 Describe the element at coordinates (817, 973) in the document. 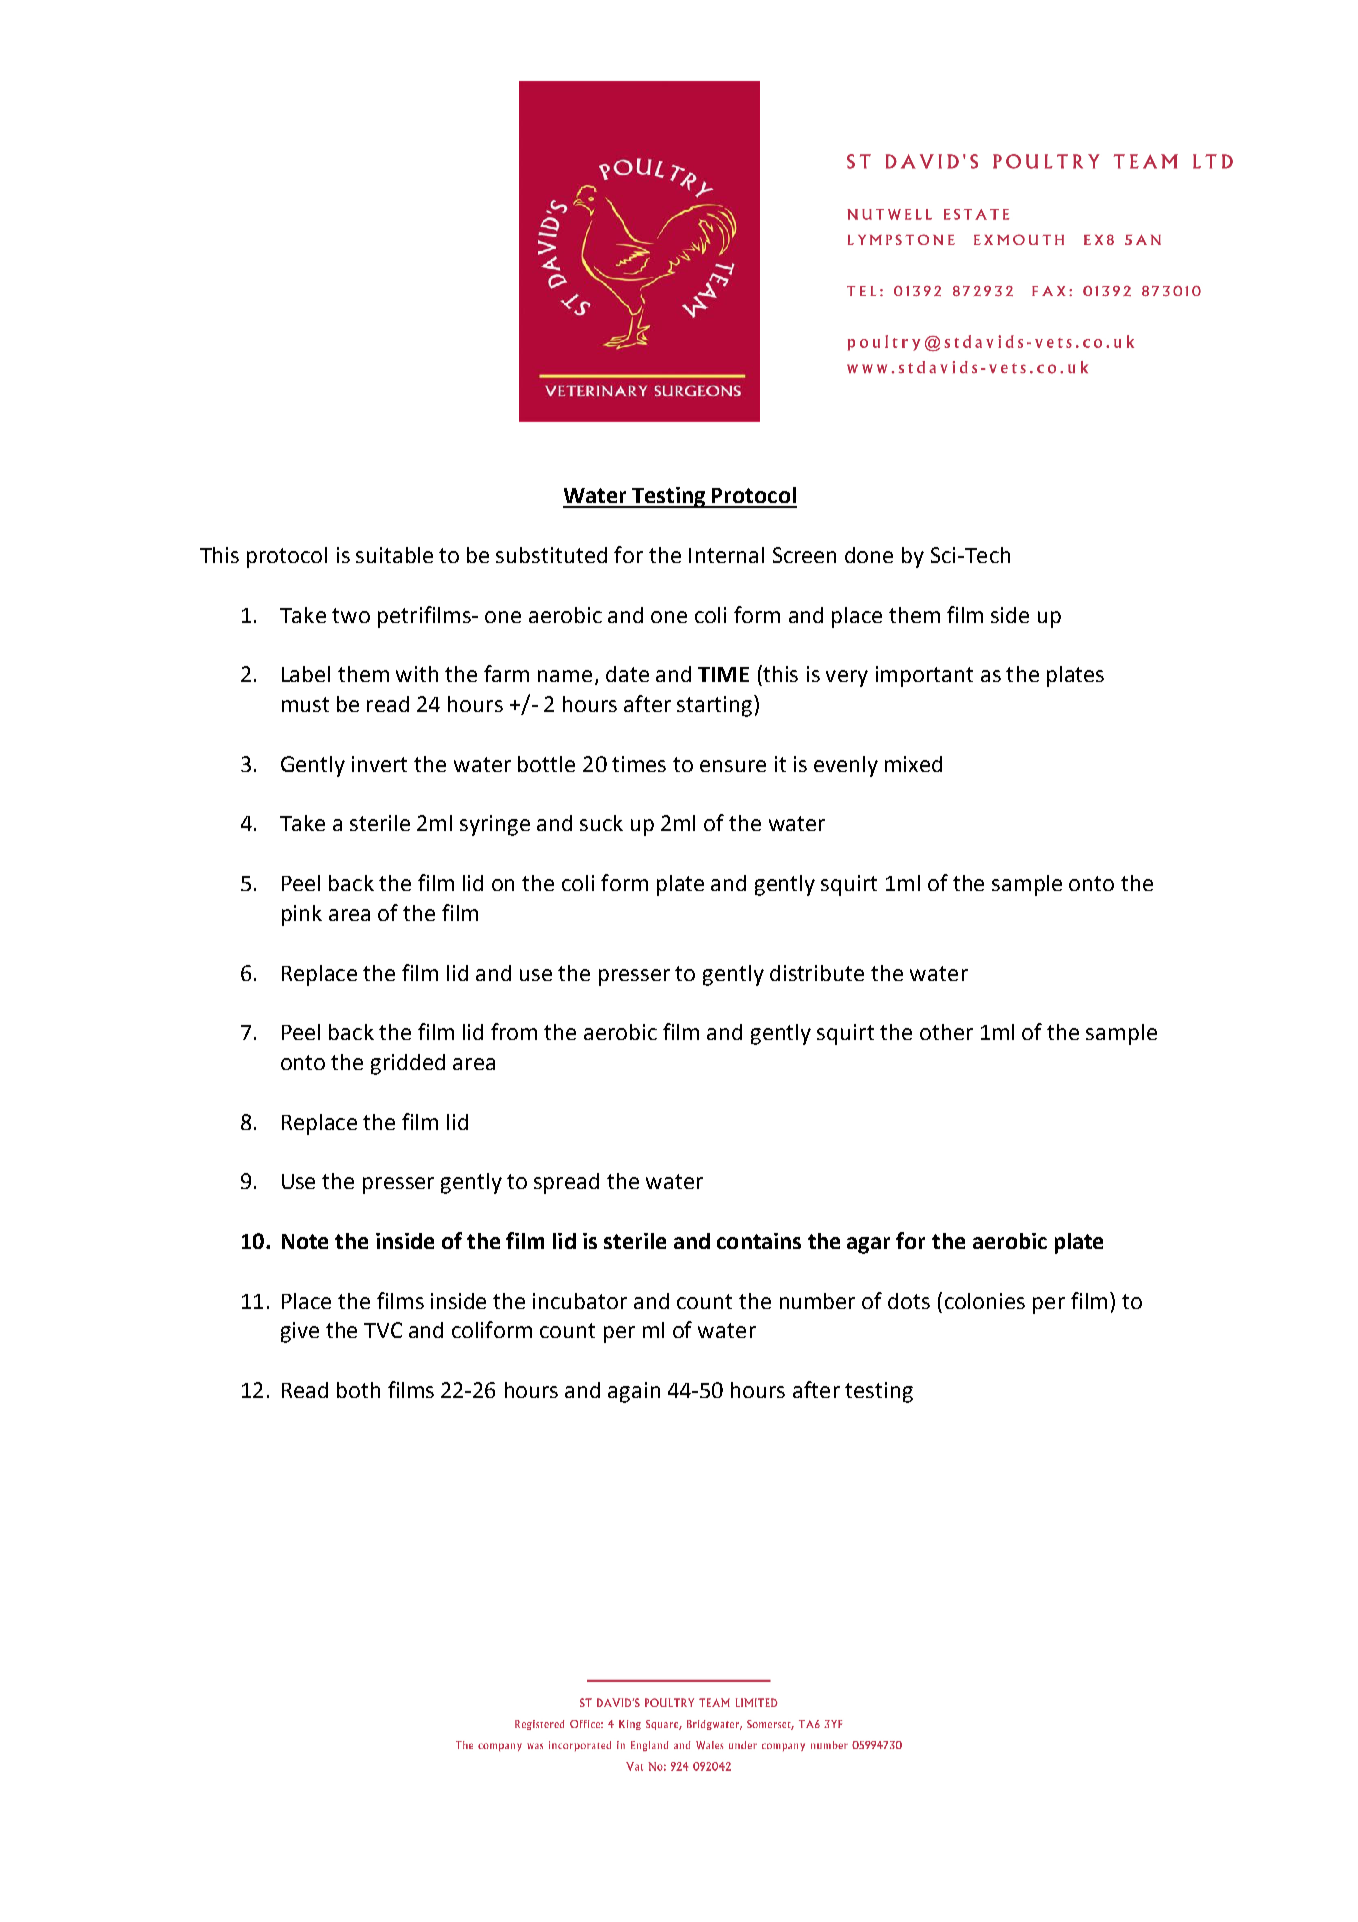

I see `distribute` at that location.
